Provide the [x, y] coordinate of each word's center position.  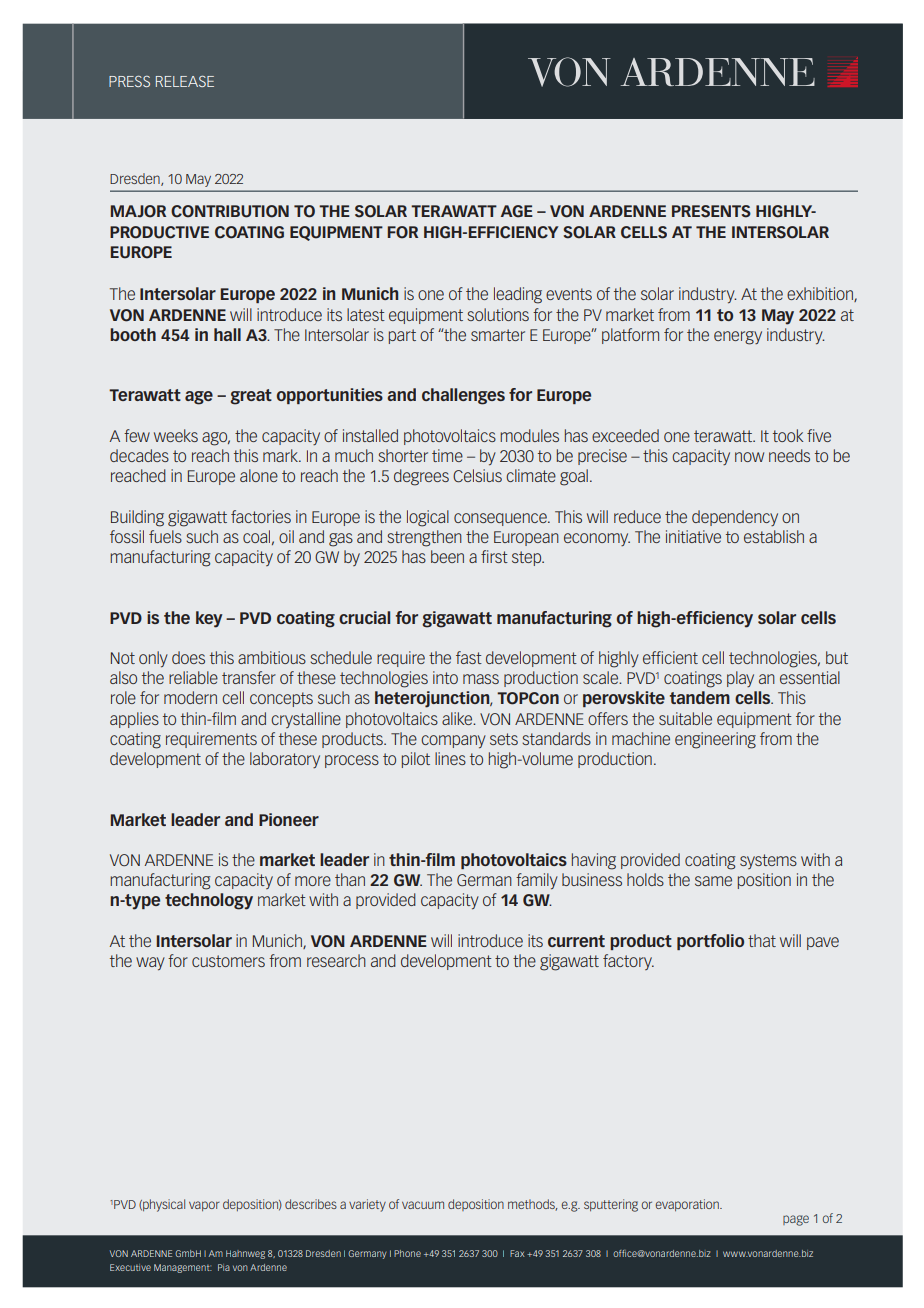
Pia [224, 1267]
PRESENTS [711, 211]
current [576, 941]
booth [133, 334]
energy [738, 338]
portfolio [710, 942]
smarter [498, 335]
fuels [165, 536]
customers [228, 961]
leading [518, 295]
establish [774, 536]
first [494, 556]
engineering [715, 740]
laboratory [285, 760]
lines [450, 758]
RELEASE [185, 81]
